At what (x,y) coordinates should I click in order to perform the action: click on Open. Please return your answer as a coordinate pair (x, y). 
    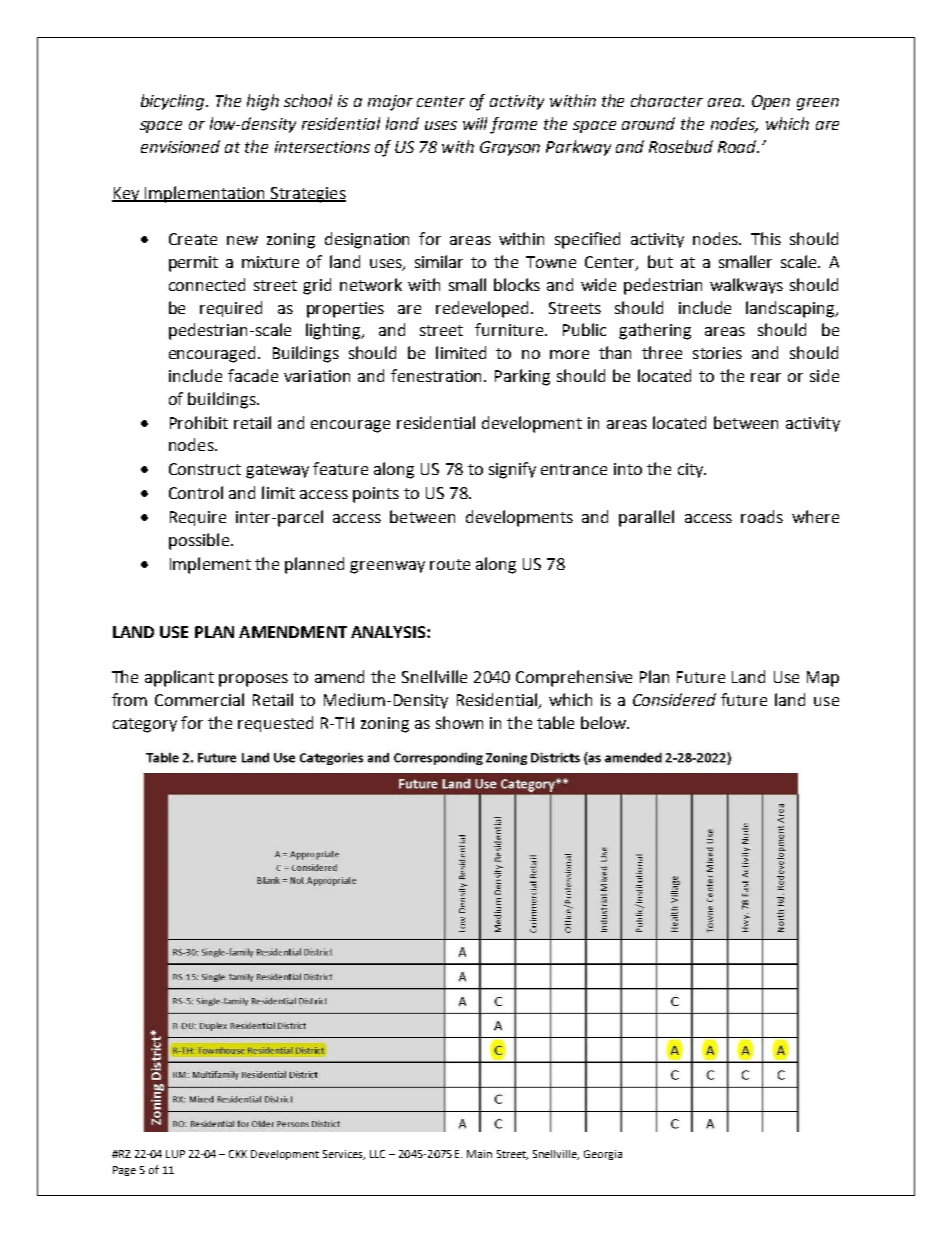
    Looking at the image, I should click on (771, 102).
